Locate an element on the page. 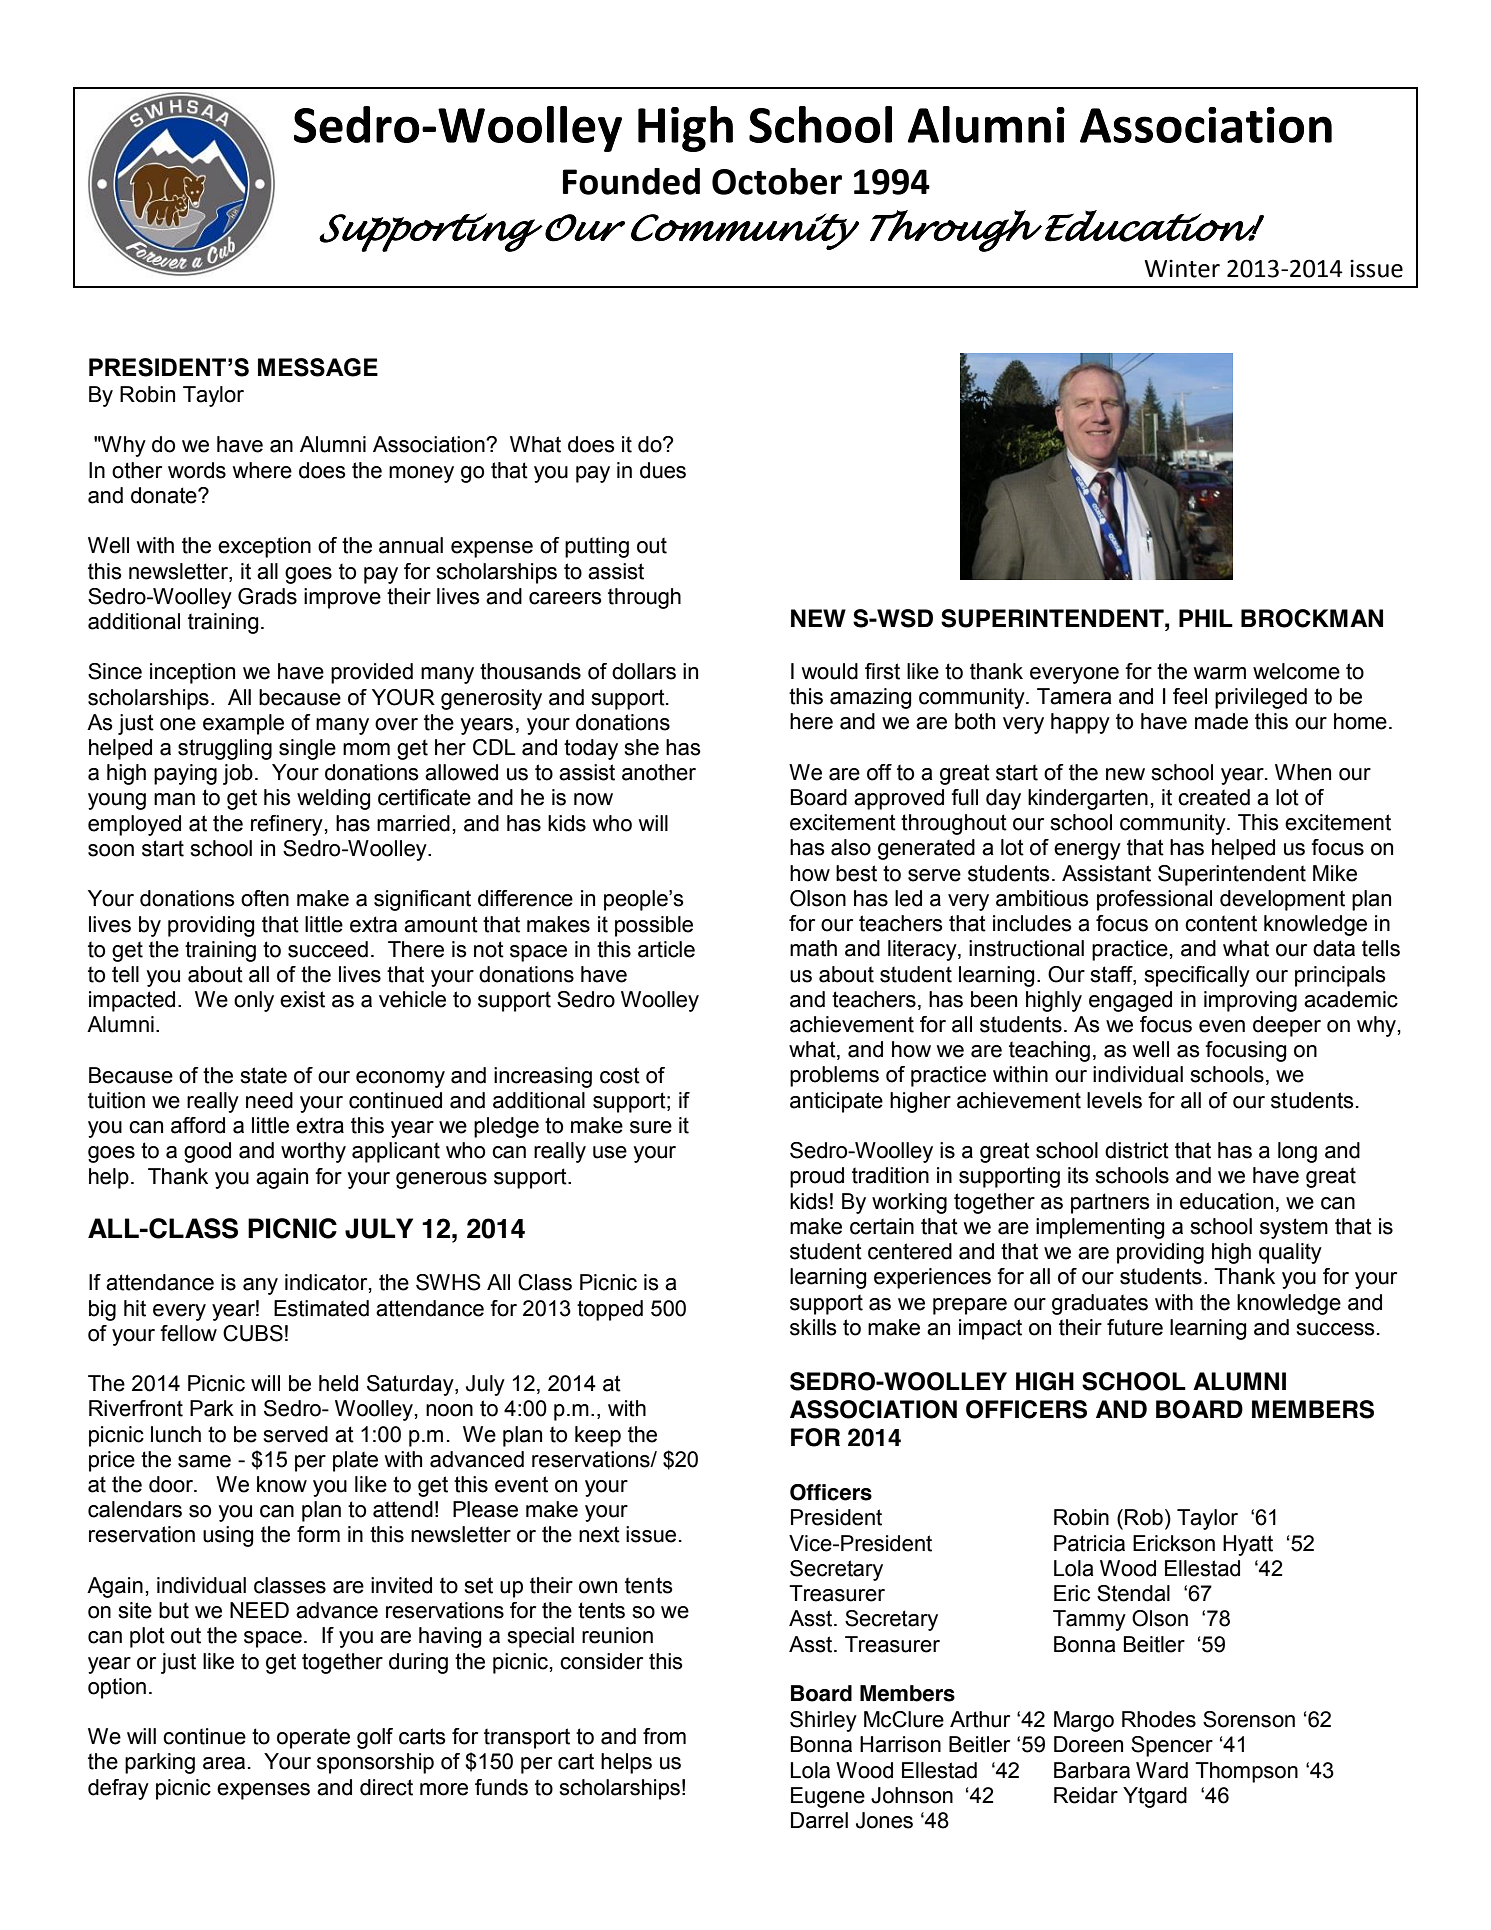  CUBS is located at coordinates (253, 1333).
